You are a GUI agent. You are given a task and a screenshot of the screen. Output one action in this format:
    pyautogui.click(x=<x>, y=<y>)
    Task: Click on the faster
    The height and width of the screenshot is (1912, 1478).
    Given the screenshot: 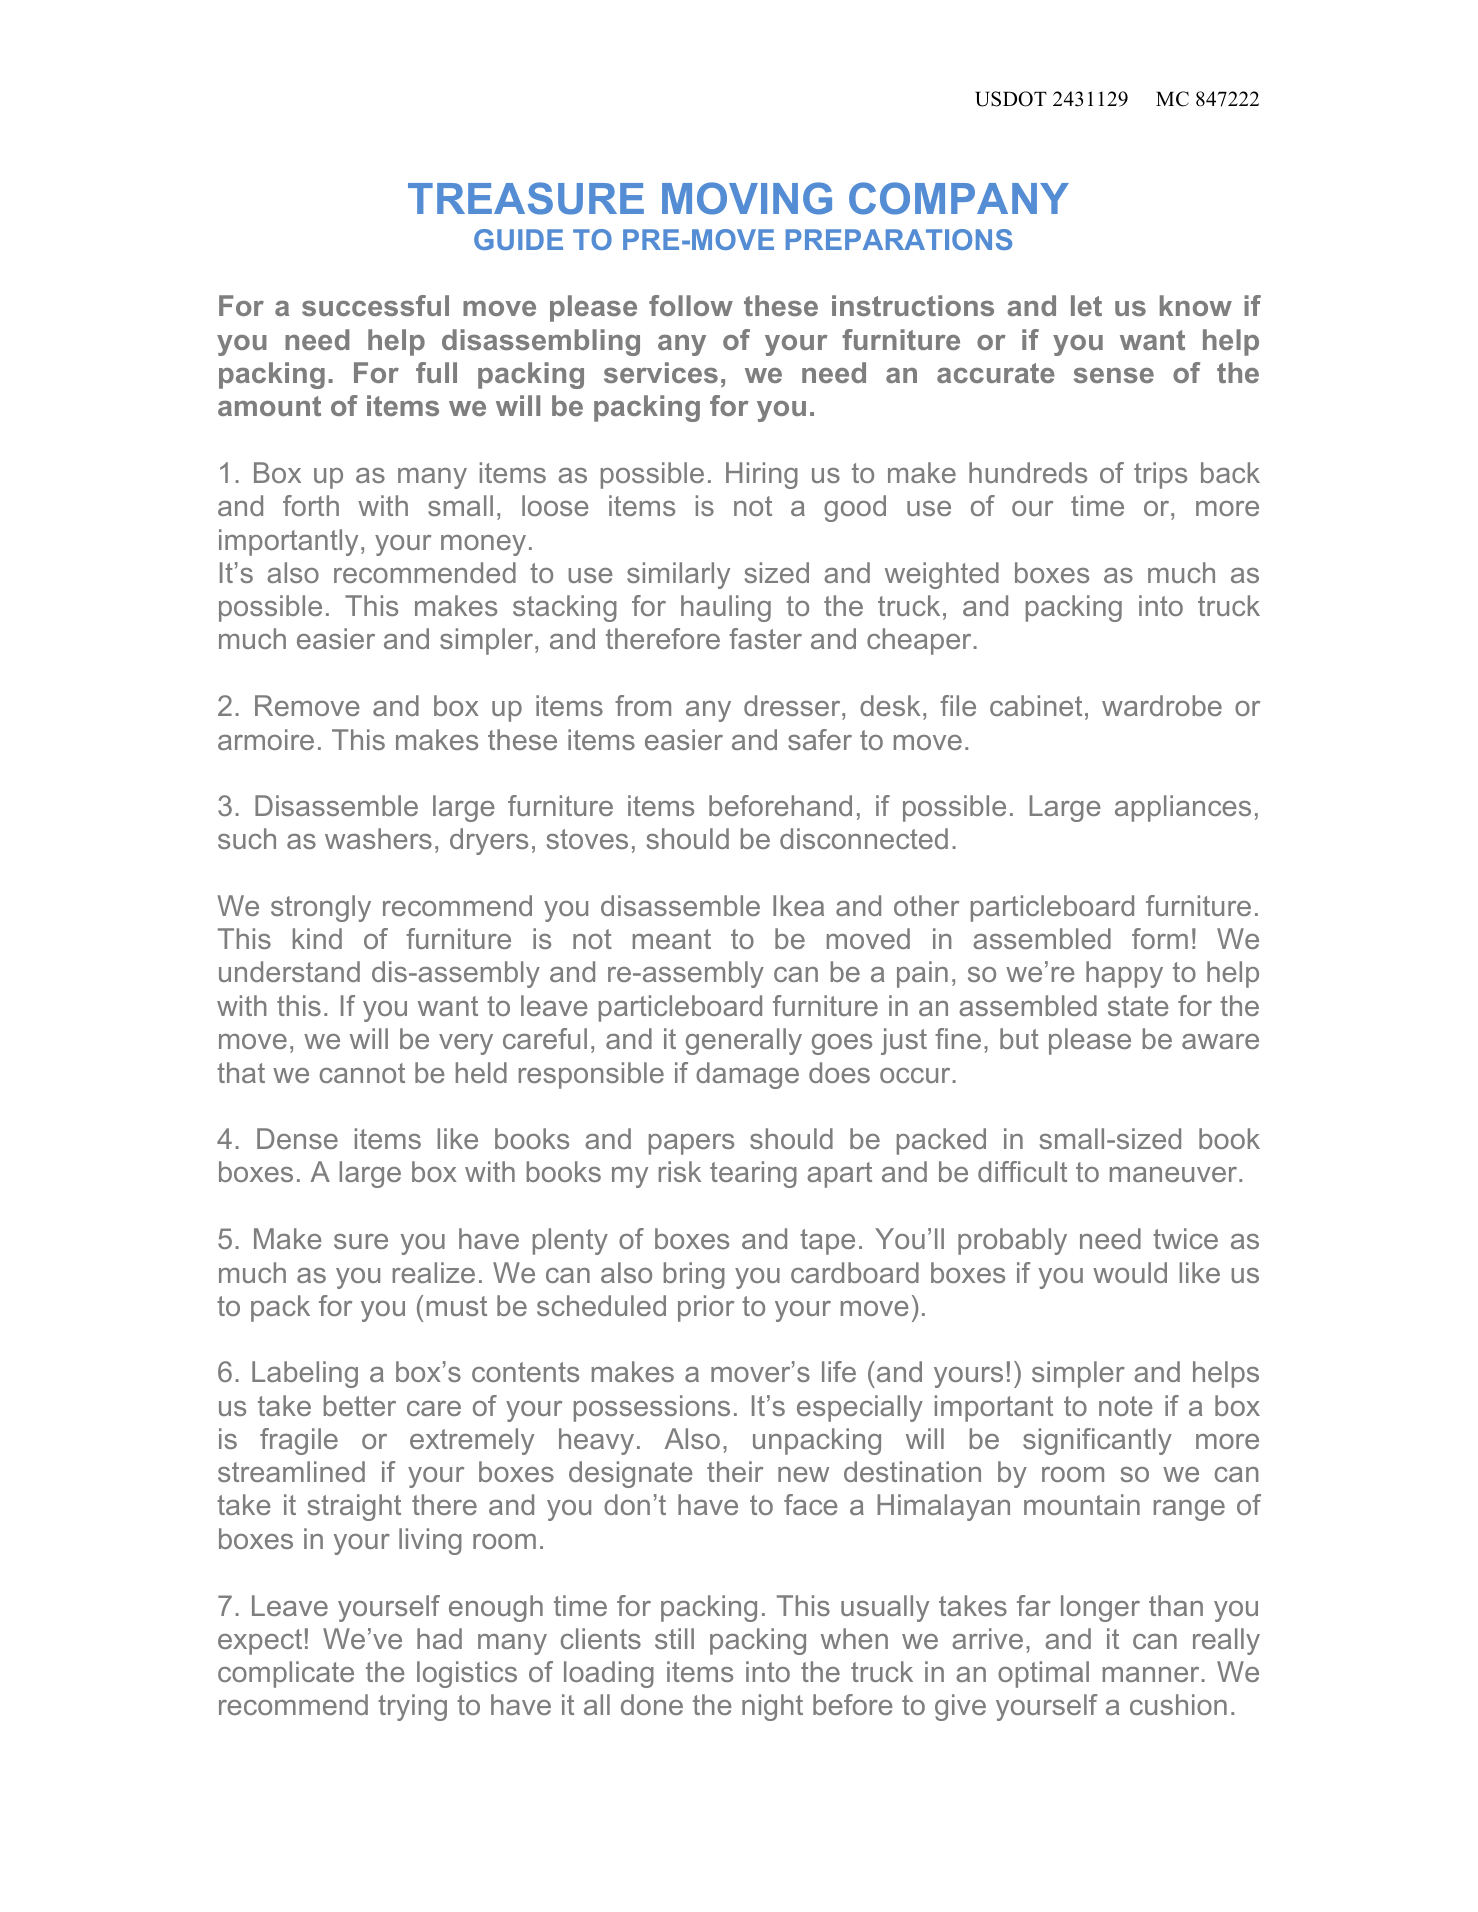 What is the action you would take?
    pyautogui.click(x=765, y=638)
